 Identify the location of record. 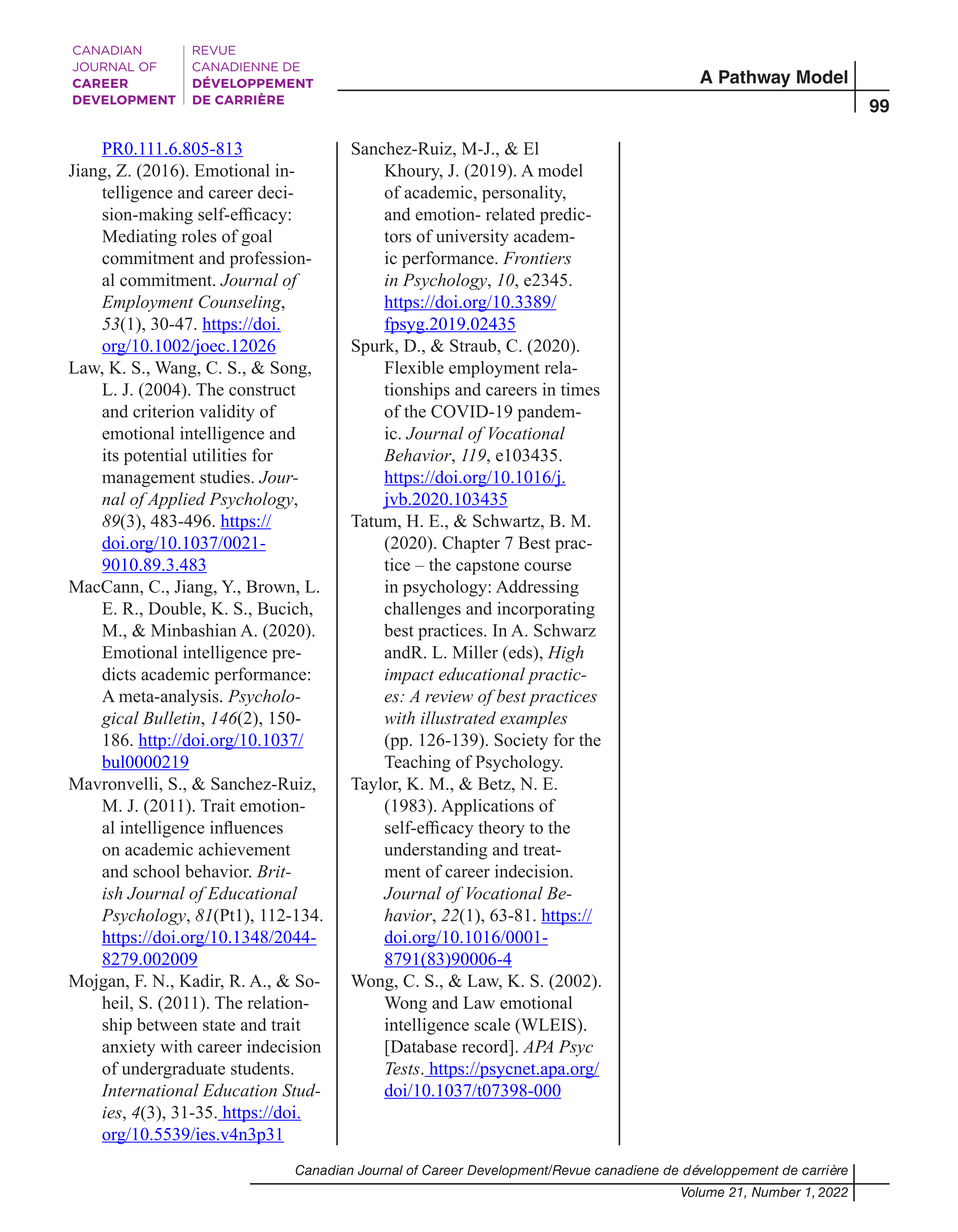
(486, 1046).
